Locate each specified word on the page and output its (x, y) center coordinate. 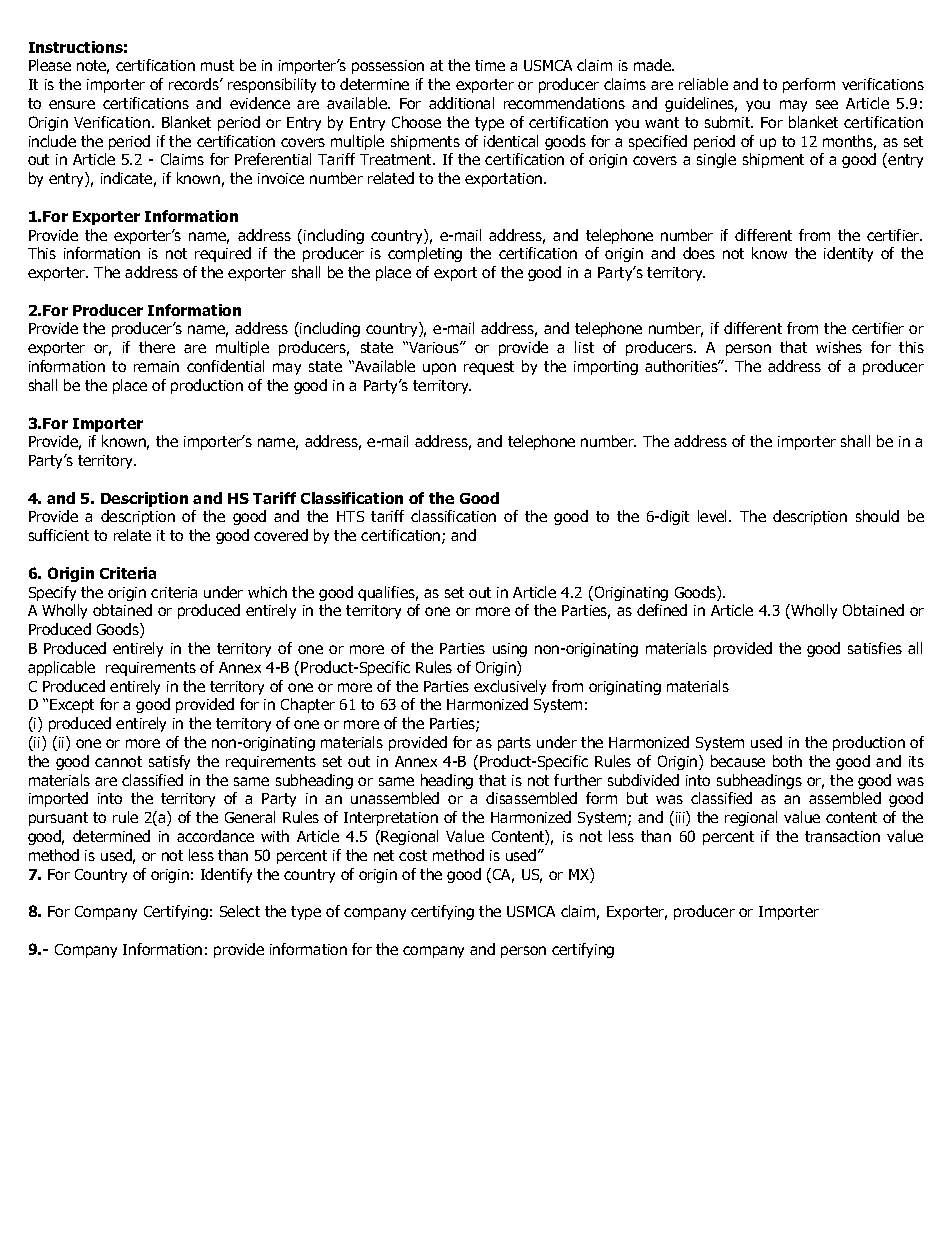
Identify (226, 875)
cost (413, 855)
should (877, 516)
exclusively (510, 687)
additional (461, 103)
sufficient (59, 535)
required (223, 254)
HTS (350, 516)
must (217, 65)
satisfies (875, 648)
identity (848, 254)
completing (425, 254)
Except (72, 706)
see (827, 104)
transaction (842, 836)
